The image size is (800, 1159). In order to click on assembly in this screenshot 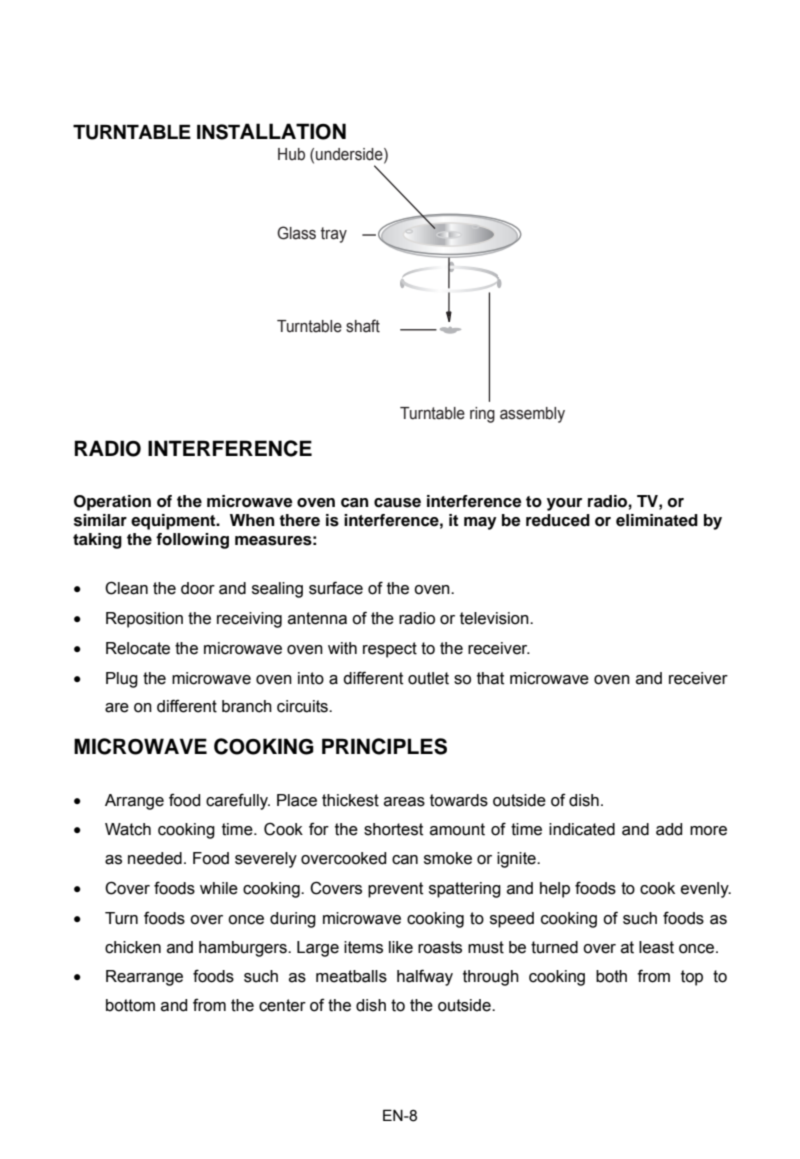, I will do `click(532, 415)`.
